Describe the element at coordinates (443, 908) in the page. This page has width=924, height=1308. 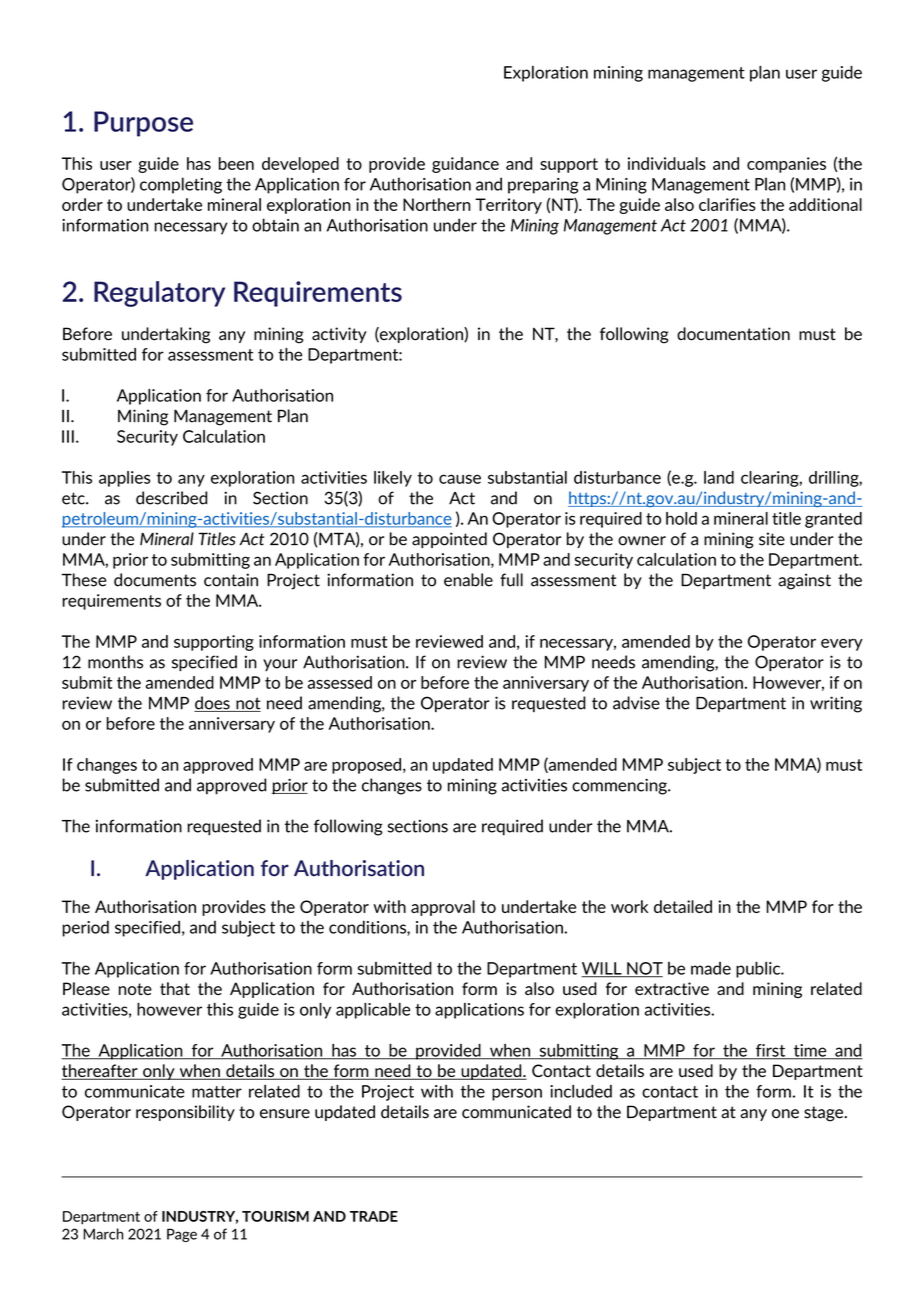
I see `approval` at that location.
